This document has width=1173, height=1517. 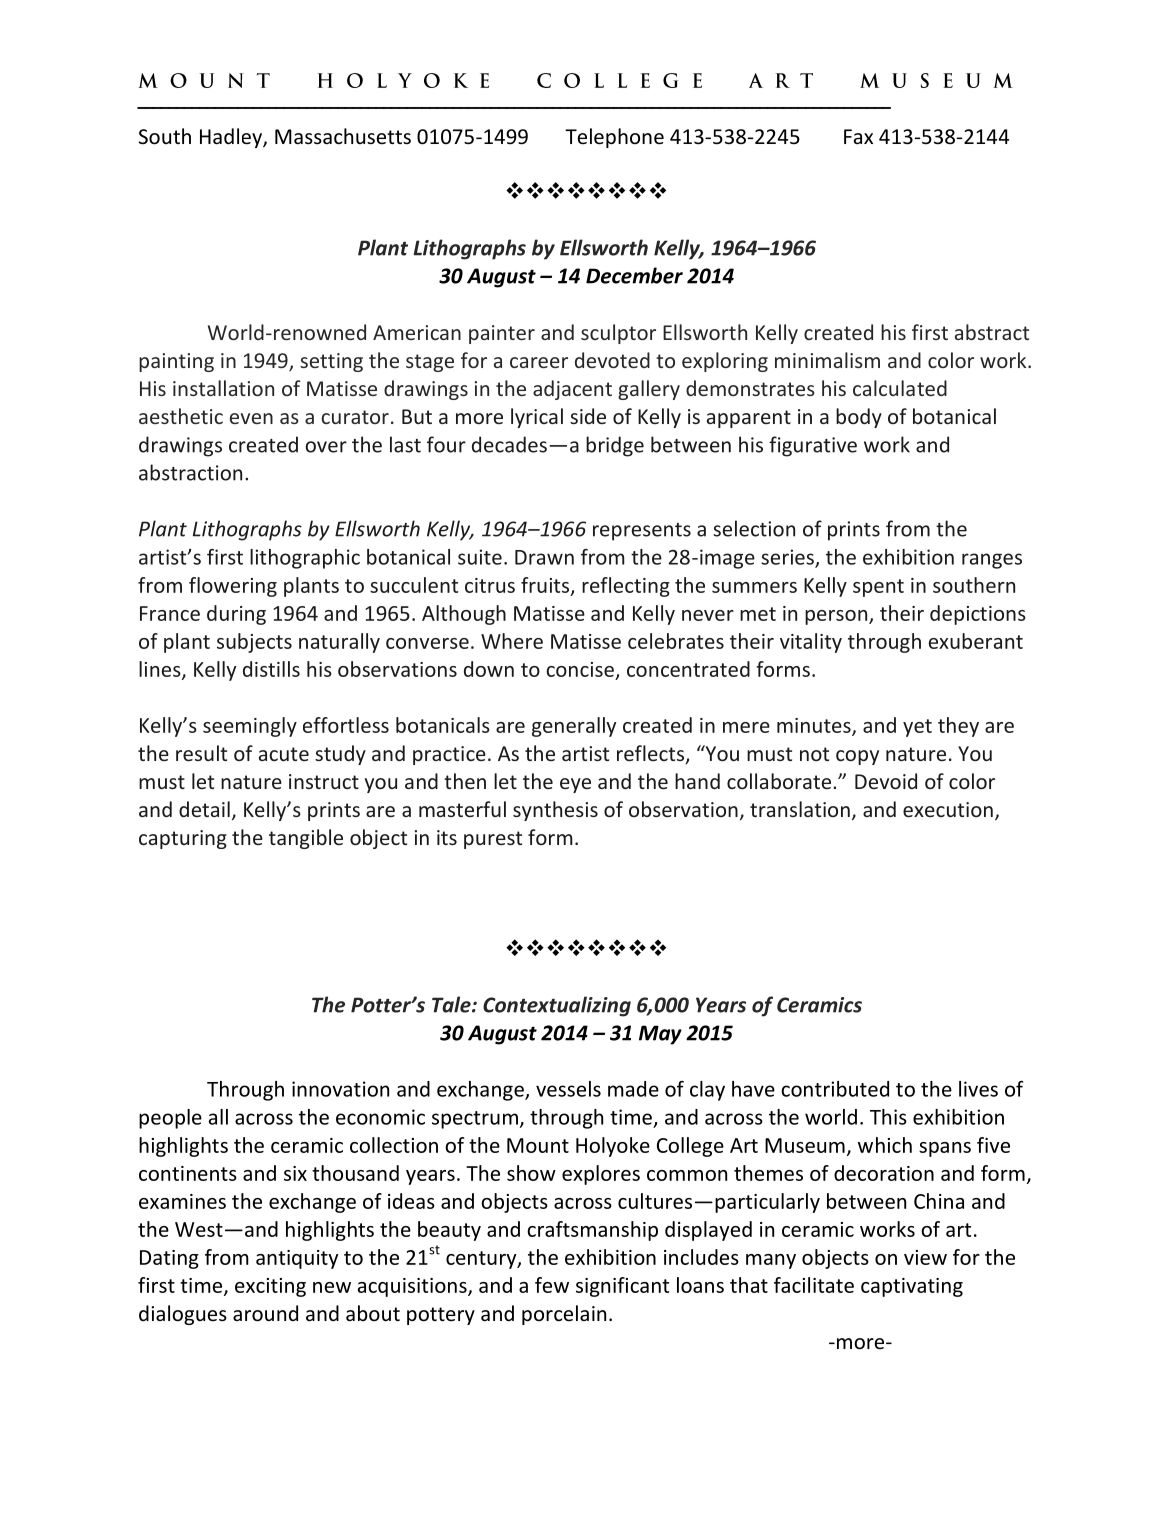 What do you see at coordinates (615, 446) in the document?
I see `bridge` at bounding box center [615, 446].
